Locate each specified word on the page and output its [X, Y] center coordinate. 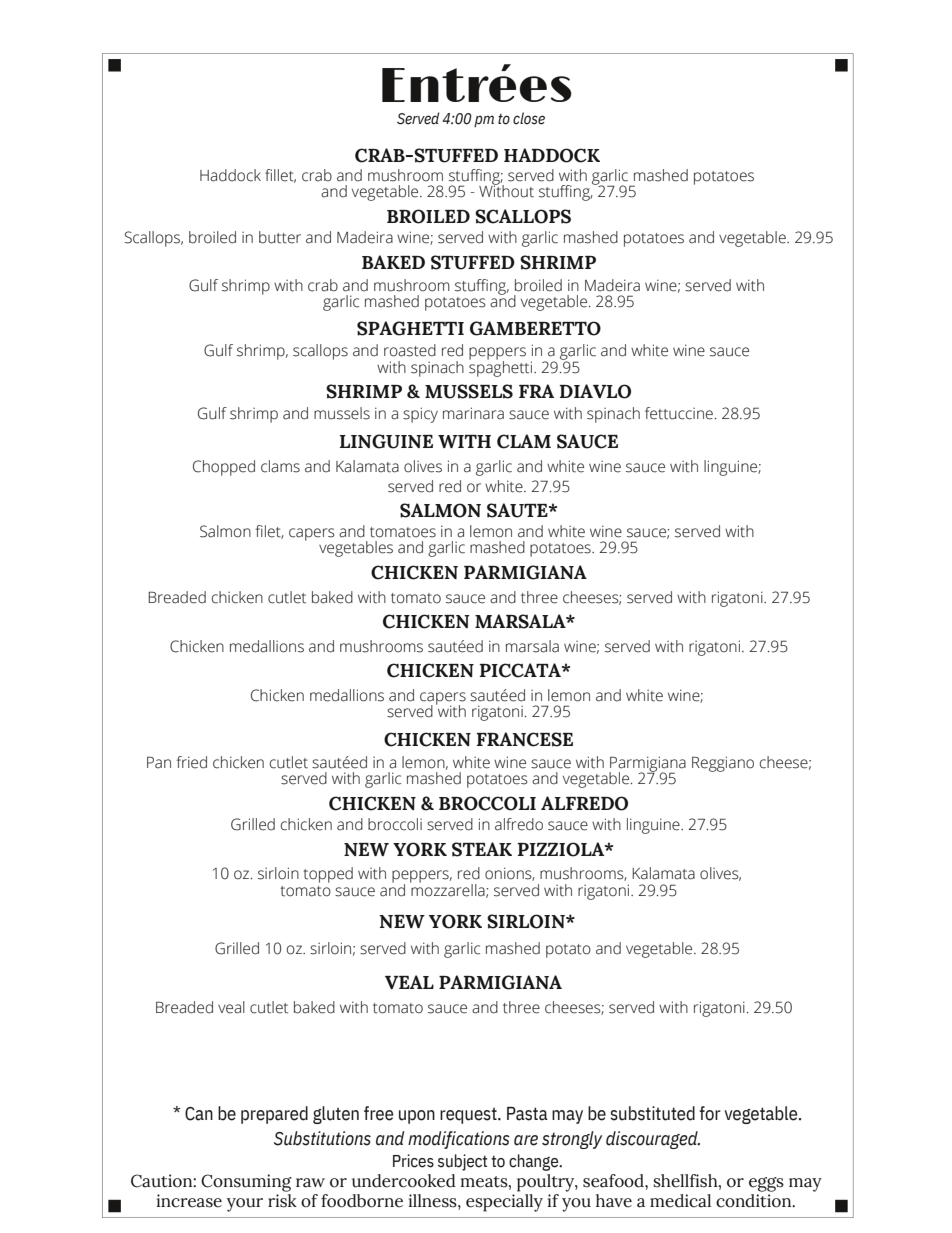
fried [192, 762]
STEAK [482, 849]
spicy [420, 415]
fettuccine [679, 413]
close [529, 118]
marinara [473, 413]
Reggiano [723, 764]
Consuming [246, 1183]
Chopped [224, 468]
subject [462, 1162]
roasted [410, 350]
